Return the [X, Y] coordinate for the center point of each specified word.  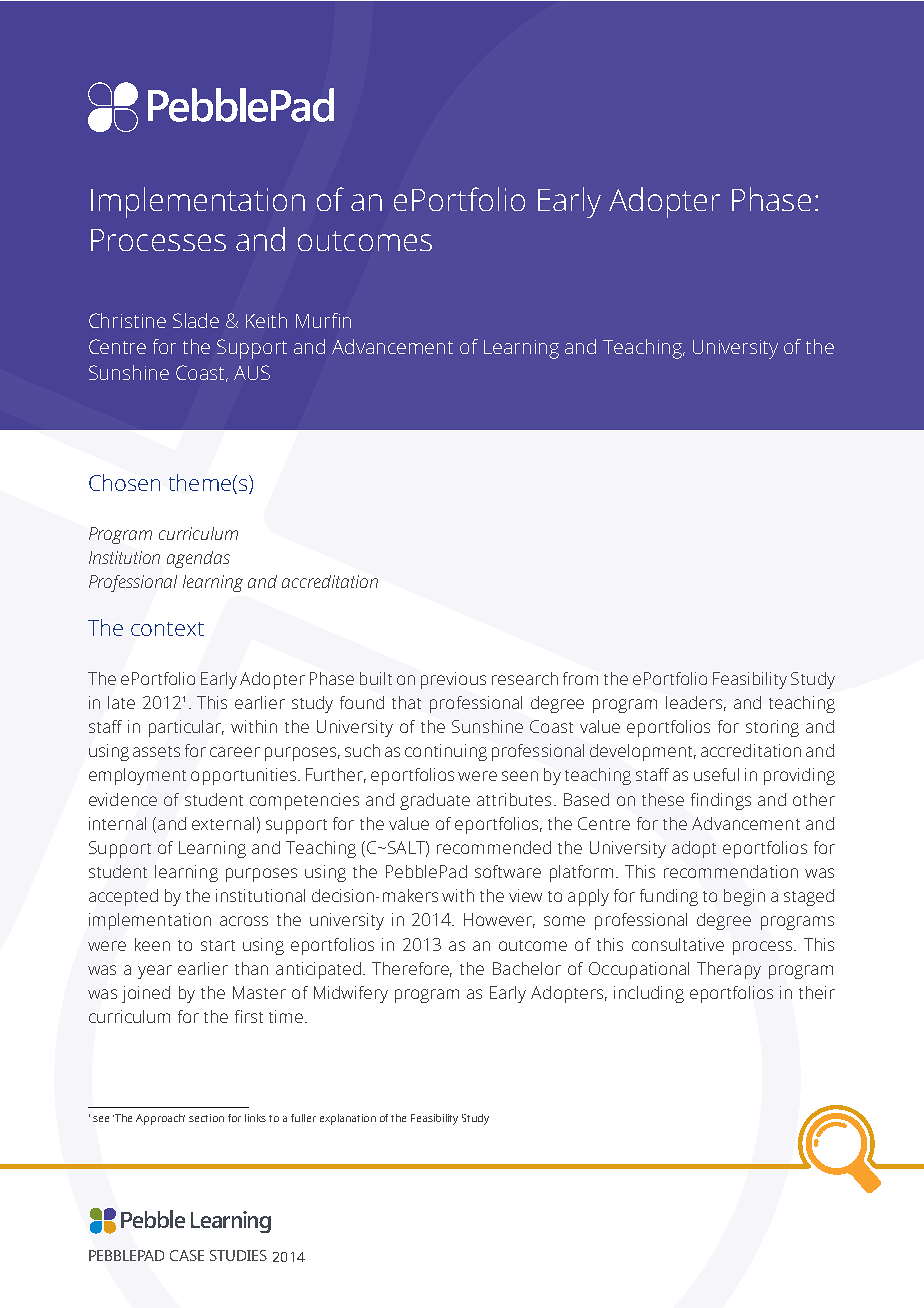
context [167, 629]
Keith [266, 320]
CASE [187, 1255]
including [649, 994]
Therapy [729, 970]
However [499, 920]
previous [453, 680]
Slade [196, 320]
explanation [348, 1119]
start [218, 945]
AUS [252, 372]
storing [772, 728]
